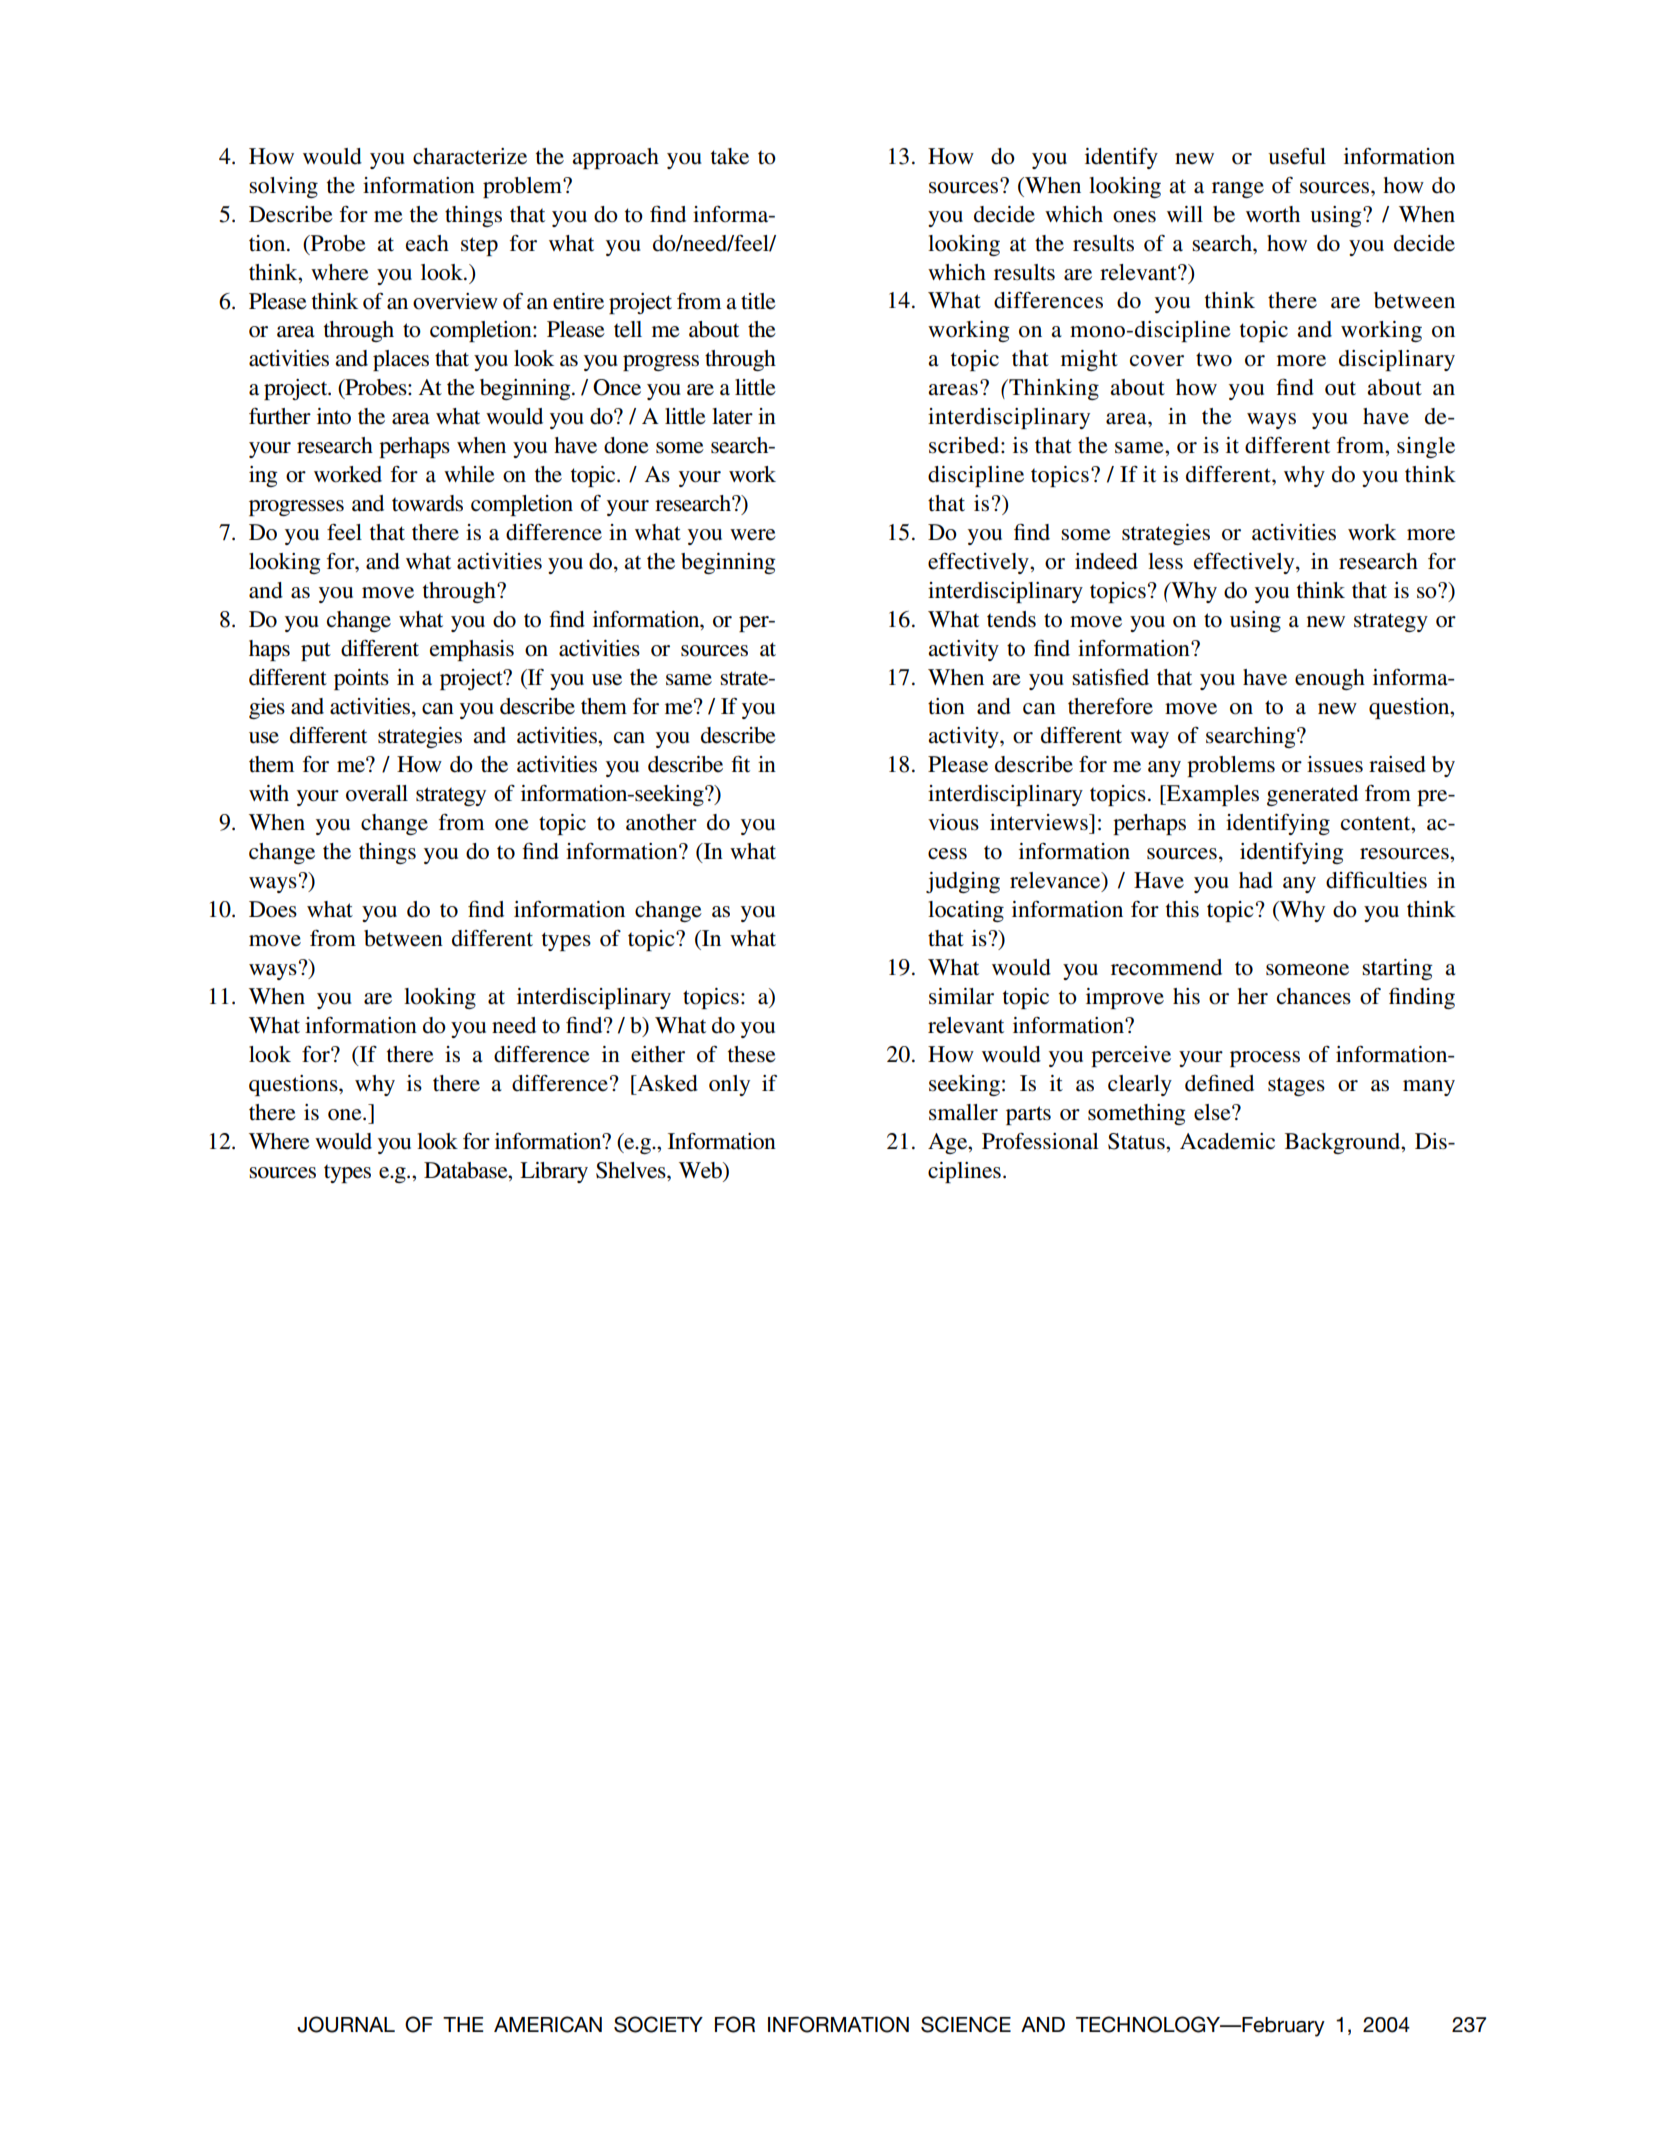  What do you see at coordinates (1296, 1086) in the image?
I see `stages` at bounding box center [1296, 1086].
